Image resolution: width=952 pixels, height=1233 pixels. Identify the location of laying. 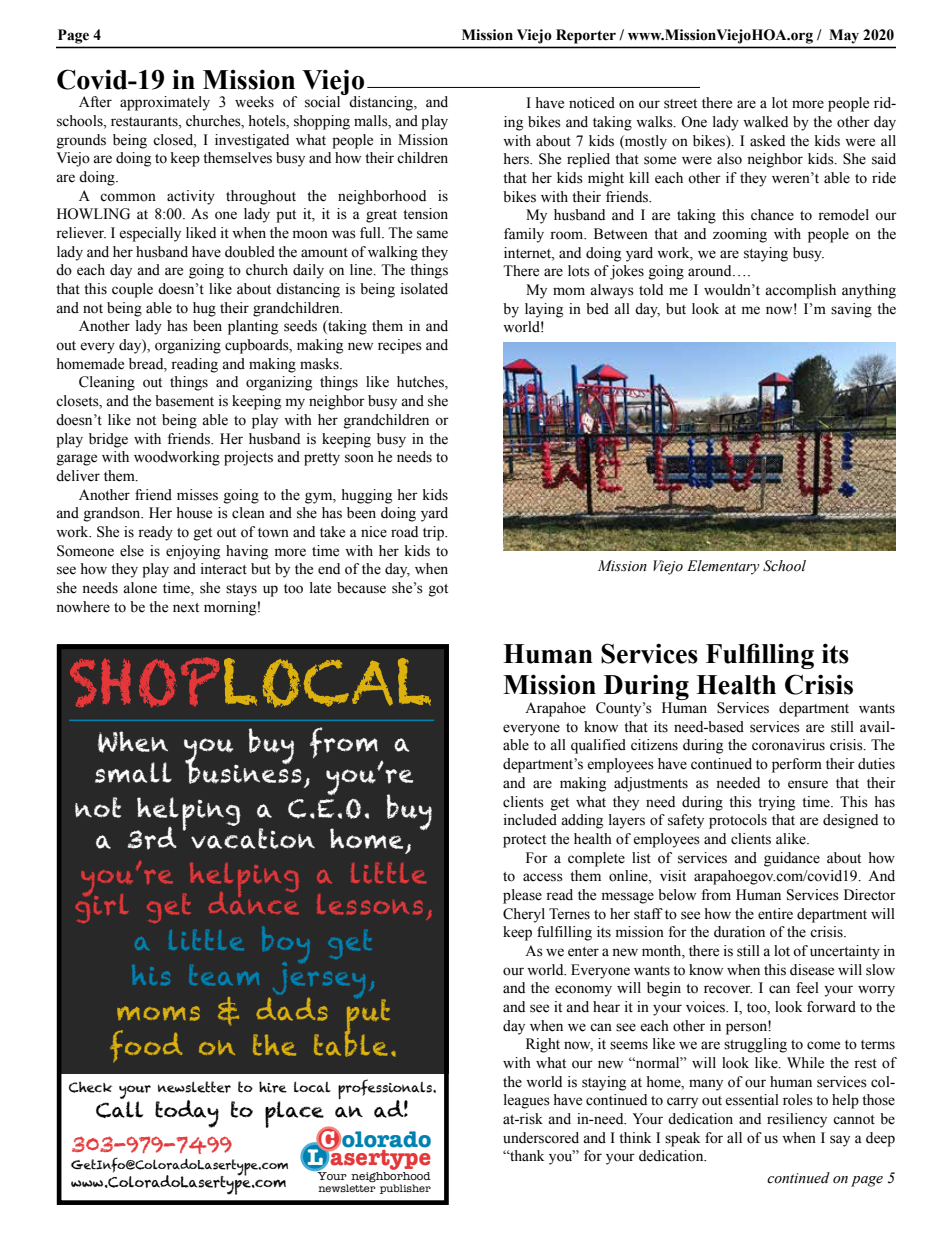
(544, 310).
